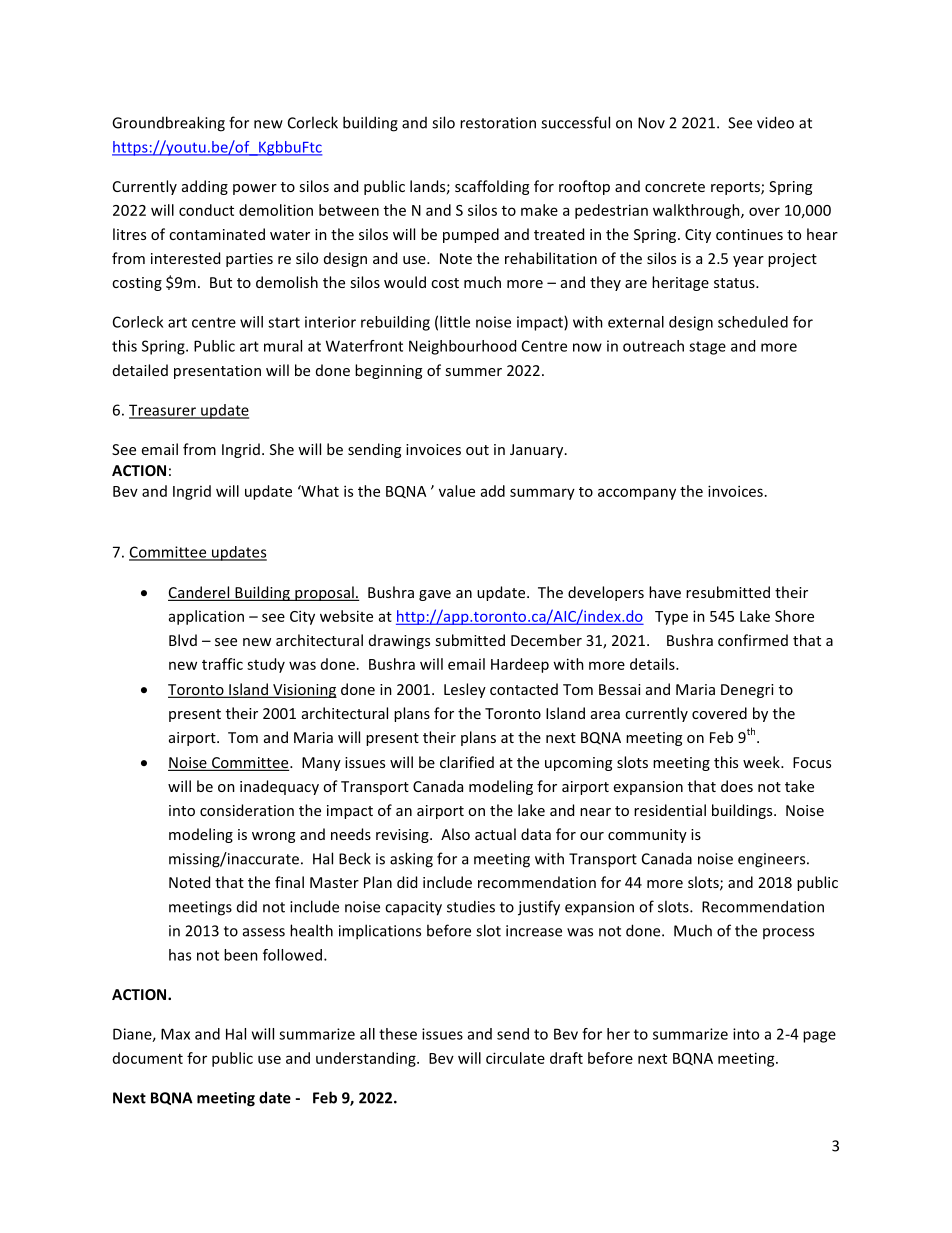 The image size is (952, 1233). Describe the element at coordinates (515, 1058) in the document. I see `circulate` at that location.
